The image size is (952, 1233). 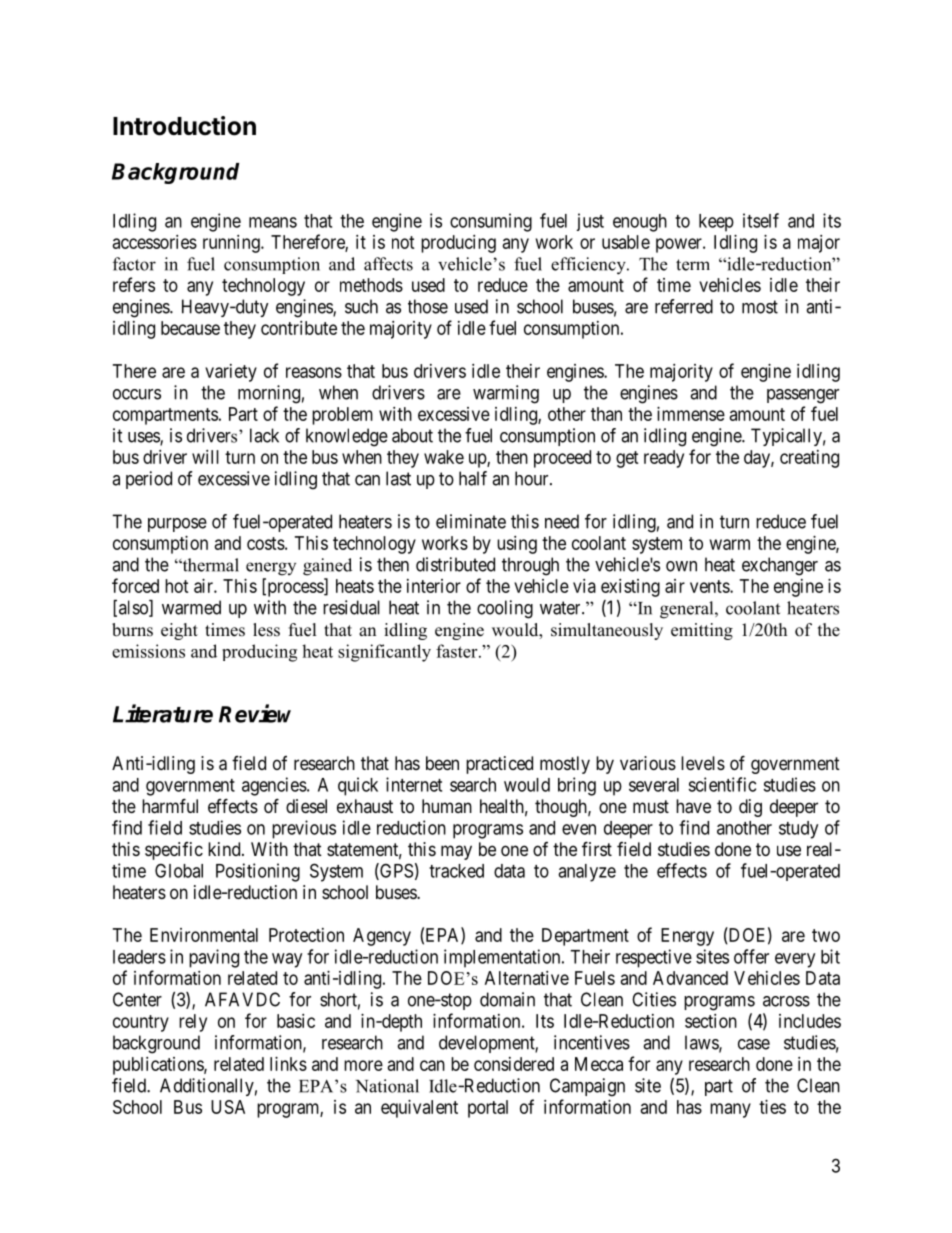 I want to click on itself, so click(x=761, y=220).
